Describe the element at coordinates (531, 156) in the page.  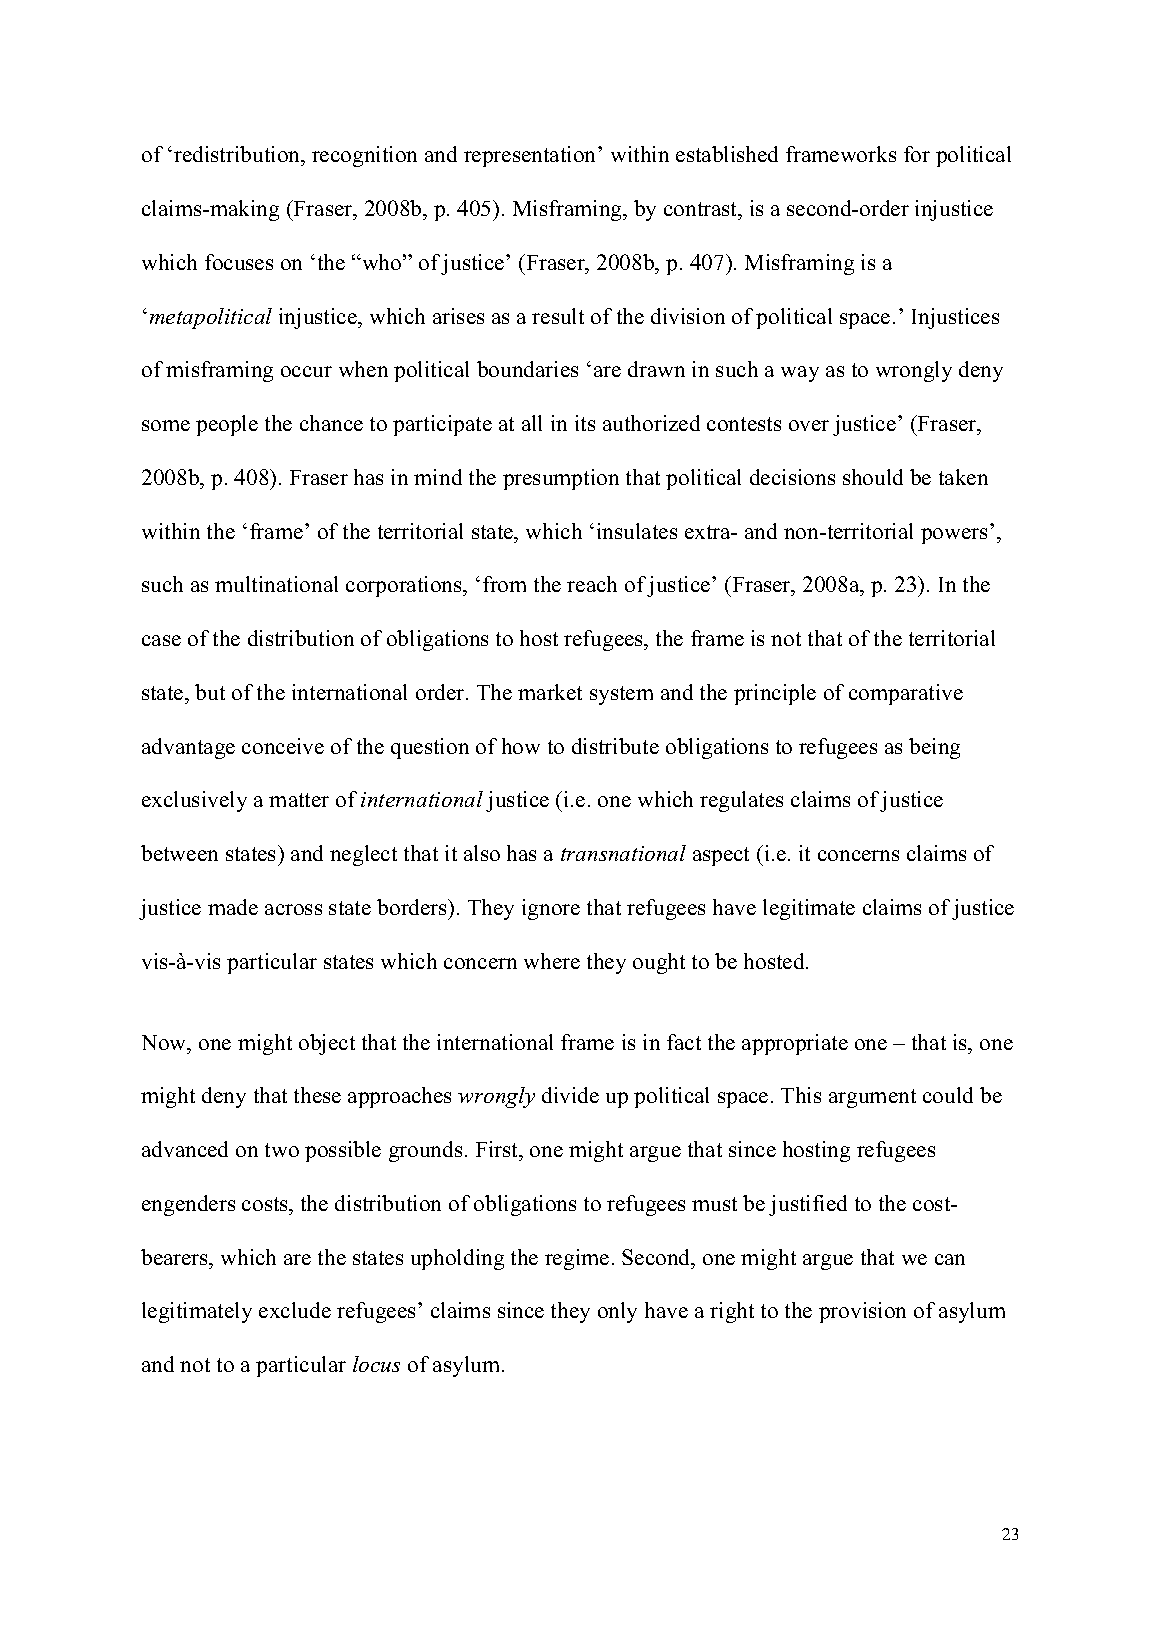
I see `representation` at that location.
